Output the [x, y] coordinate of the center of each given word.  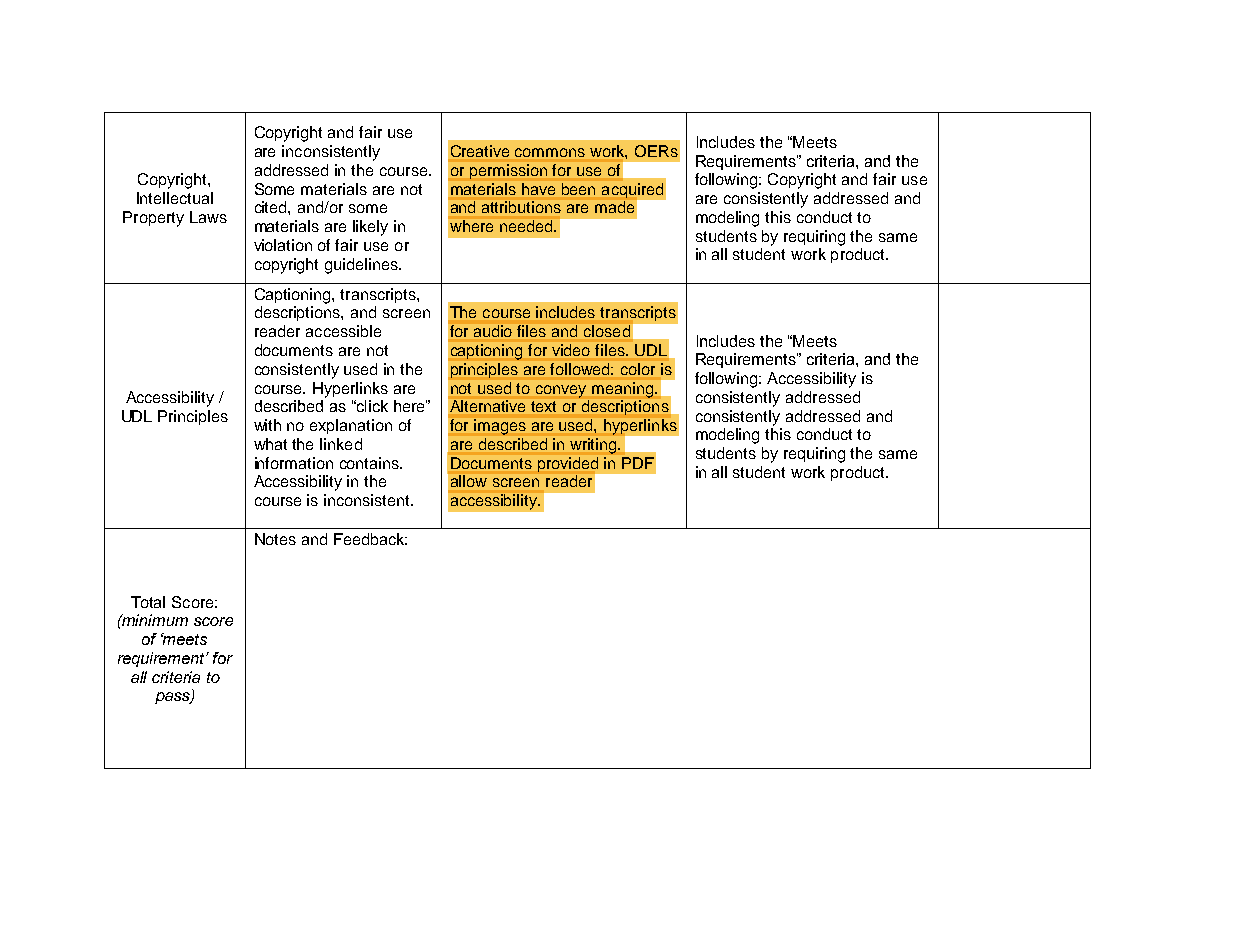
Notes [275, 539]
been [578, 189]
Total [148, 602]
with [267, 425]
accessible [343, 331]
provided [568, 464]
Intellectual [175, 198]
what [270, 444]
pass [173, 698]
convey [561, 391]
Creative [480, 151]
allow [469, 481]
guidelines [362, 266]
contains [371, 463]
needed [527, 226]
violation [283, 245]
